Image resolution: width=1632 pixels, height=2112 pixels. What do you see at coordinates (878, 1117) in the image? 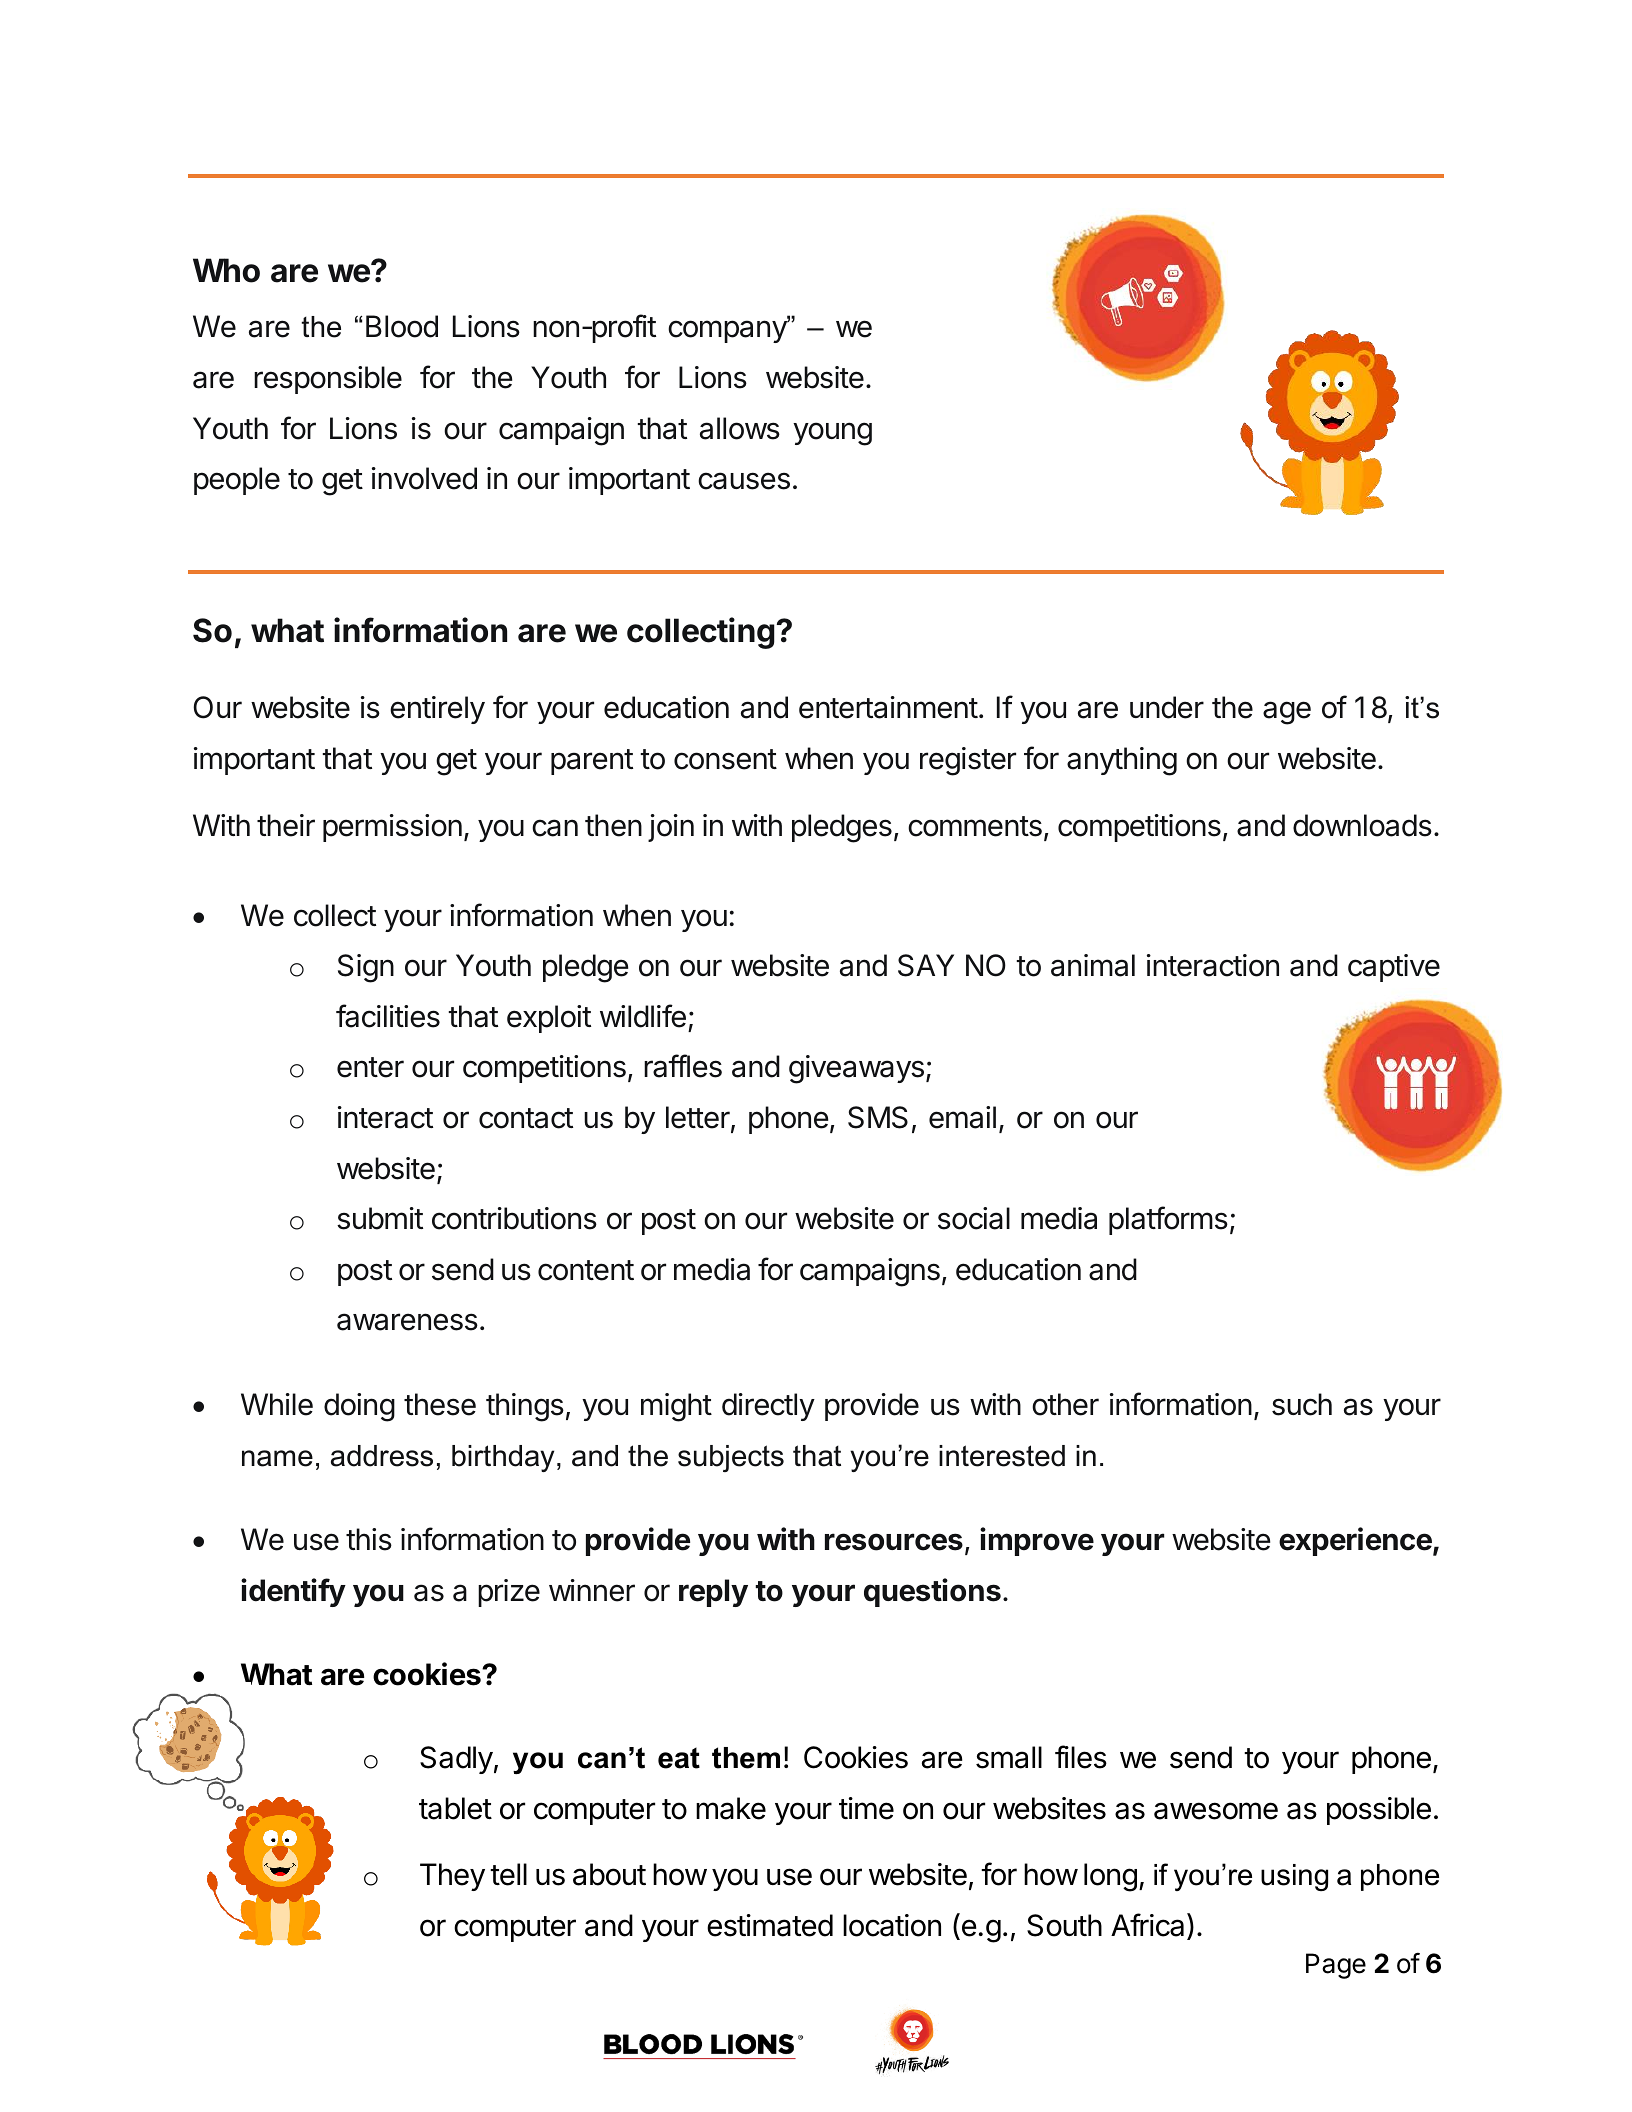
I see `SMS` at bounding box center [878, 1117].
